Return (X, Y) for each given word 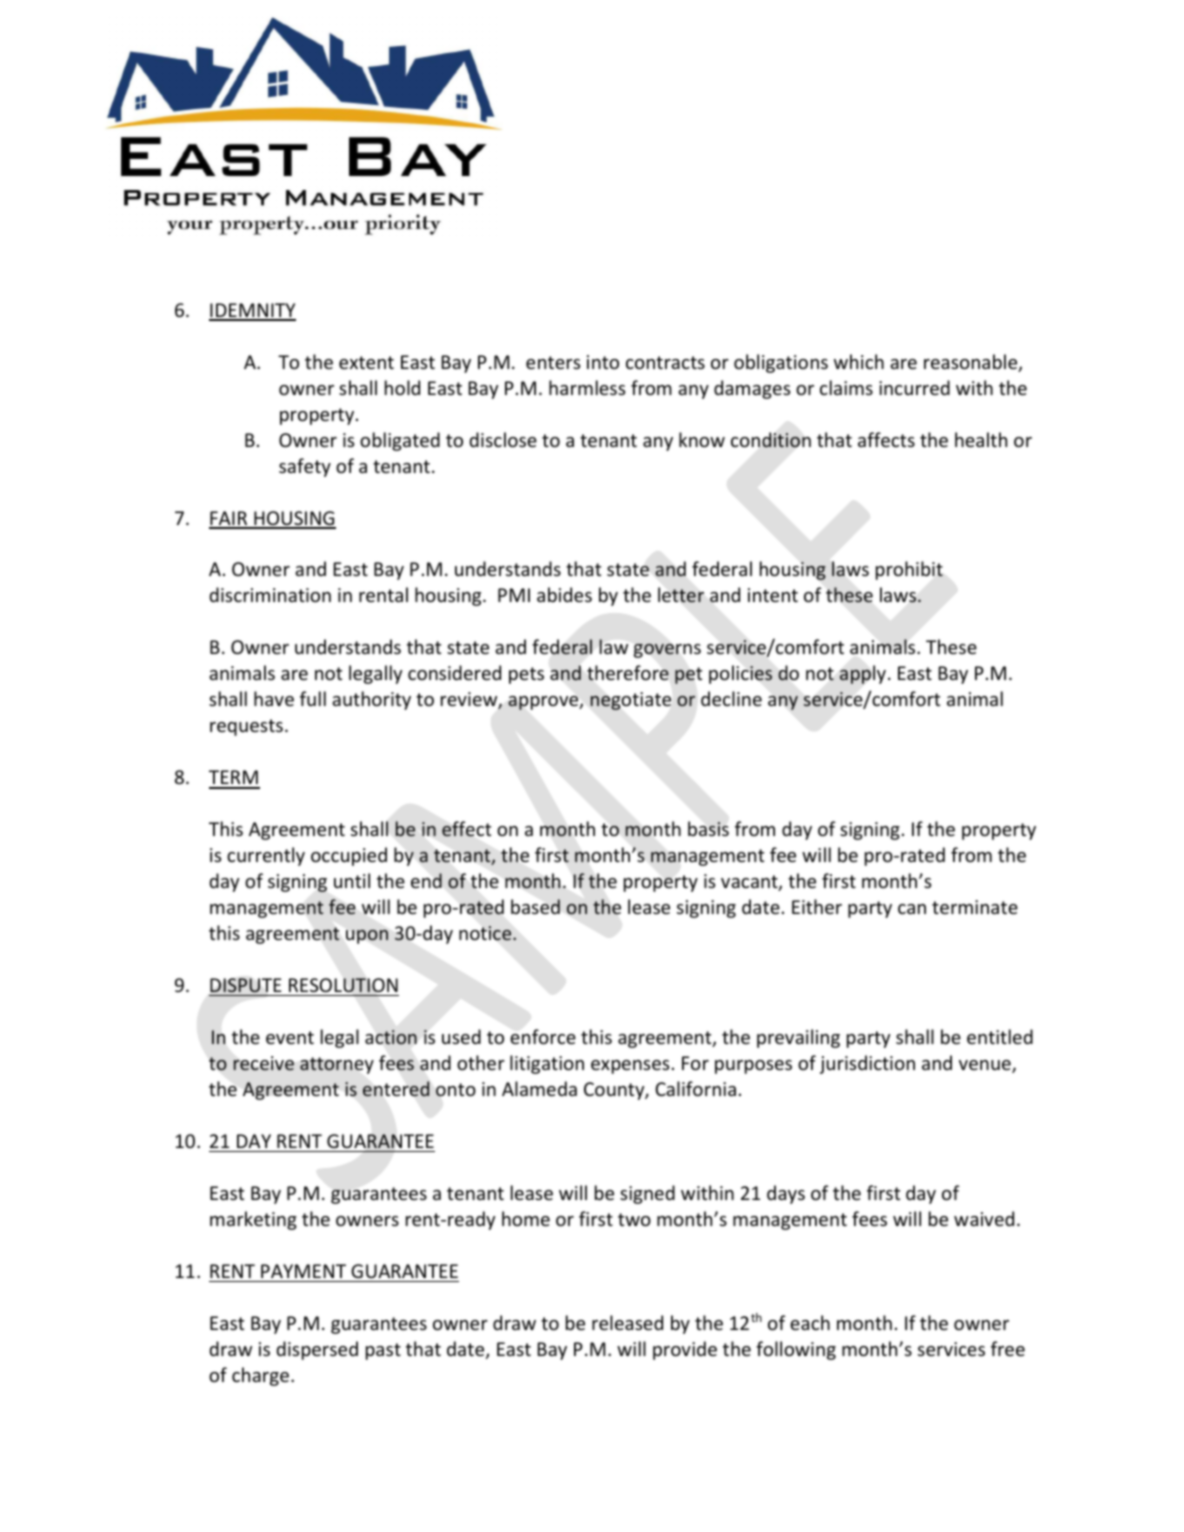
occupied (349, 856)
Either (817, 906)
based (535, 906)
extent (366, 362)
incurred (914, 387)
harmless (587, 387)
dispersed (317, 1350)
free (1008, 1348)
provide (685, 1350)
